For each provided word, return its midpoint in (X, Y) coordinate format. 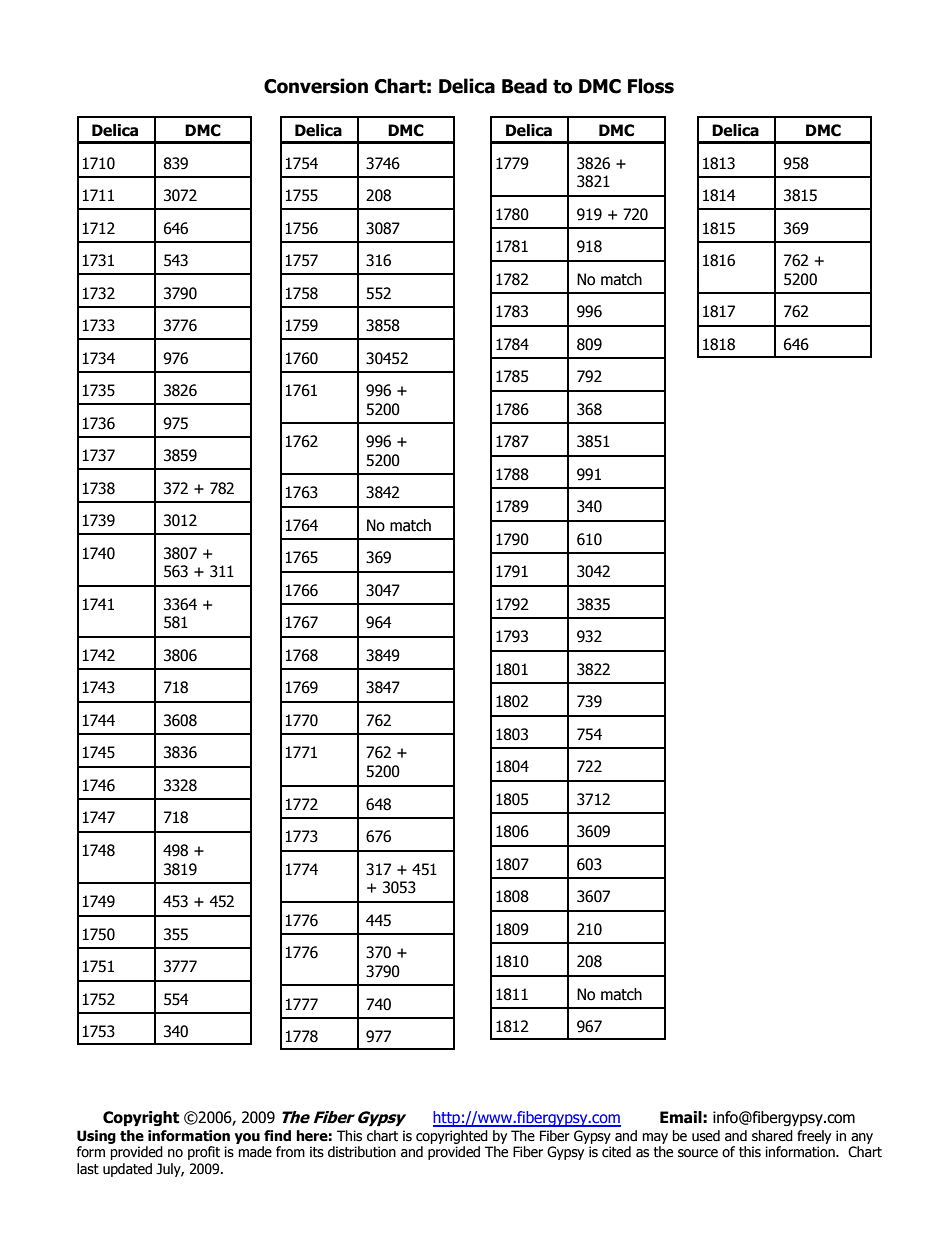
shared (772, 1136)
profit (204, 1153)
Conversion (316, 86)
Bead (524, 86)
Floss (651, 86)
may (655, 1138)
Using (96, 1137)
